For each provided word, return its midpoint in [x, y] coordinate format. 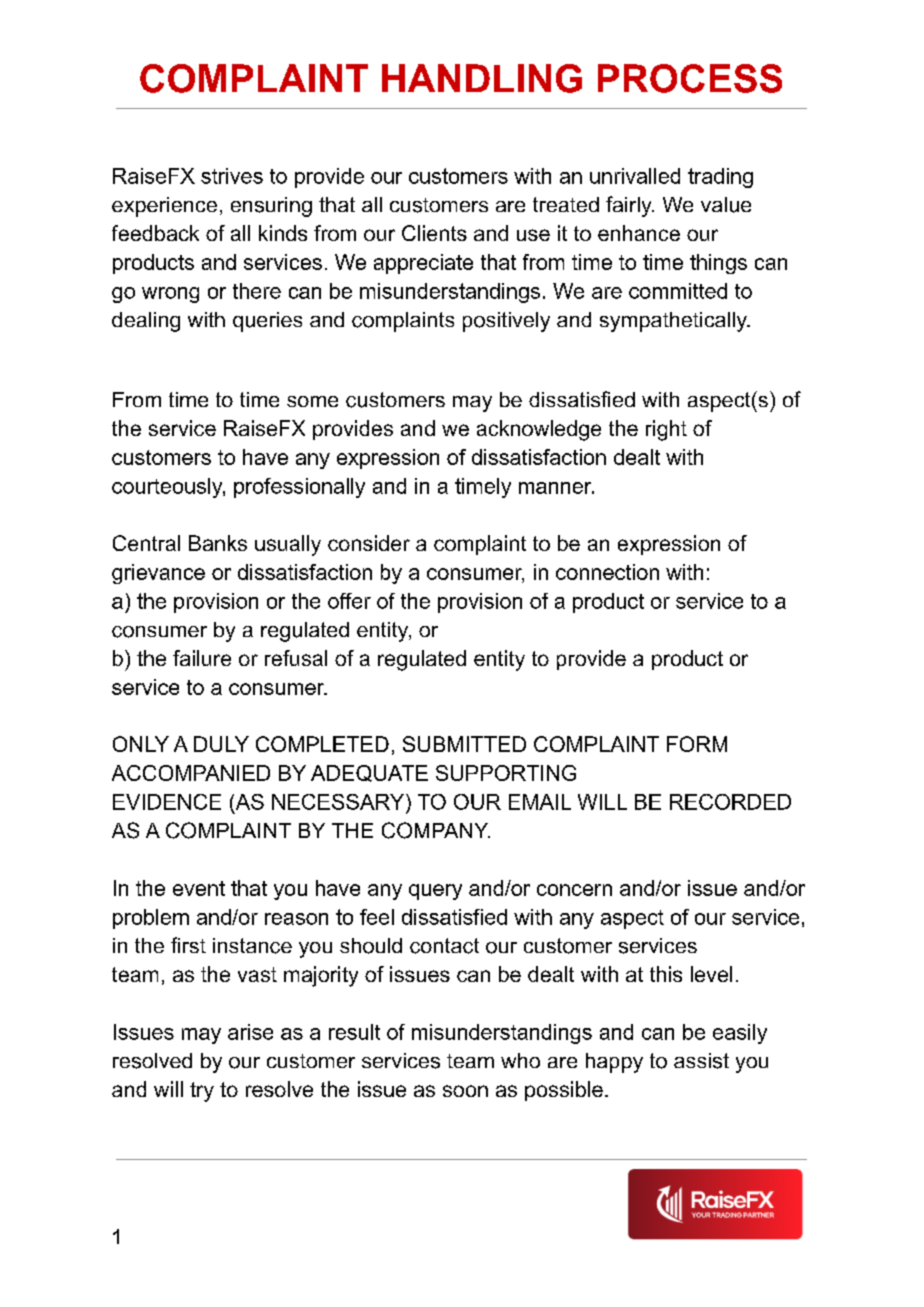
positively [506, 322]
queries [267, 322]
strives [232, 176]
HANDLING [482, 78]
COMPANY [436, 830]
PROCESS [690, 78]
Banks [218, 543]
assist [701, 1061]
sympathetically [674, 322]
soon [465, 1091]
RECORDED [730, 802]
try [202, 1092]
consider [369, 543]
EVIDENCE [167, 802]
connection [607, 572]
